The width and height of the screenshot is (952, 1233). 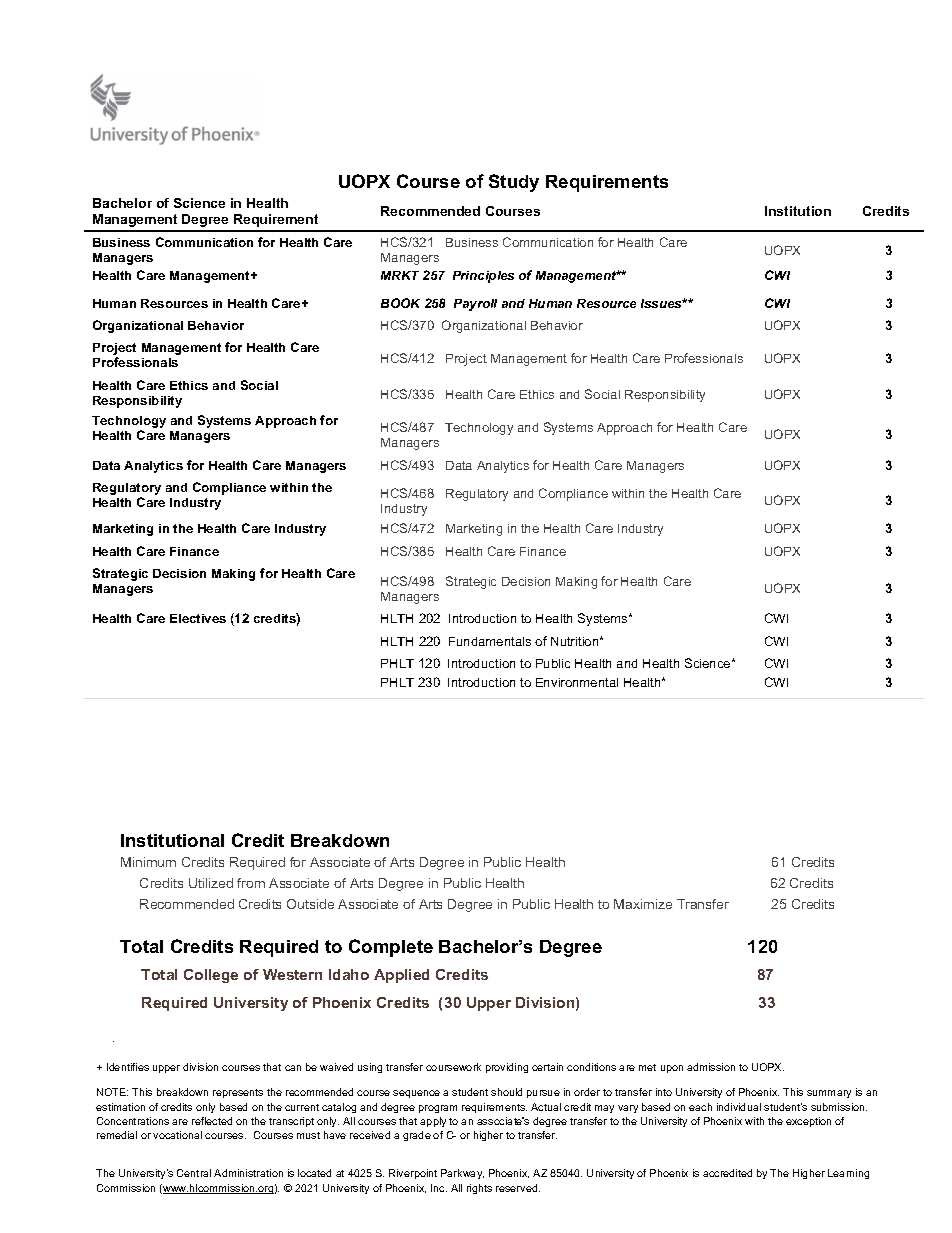 I want to click on Principles, so click(x=483, y=277).
